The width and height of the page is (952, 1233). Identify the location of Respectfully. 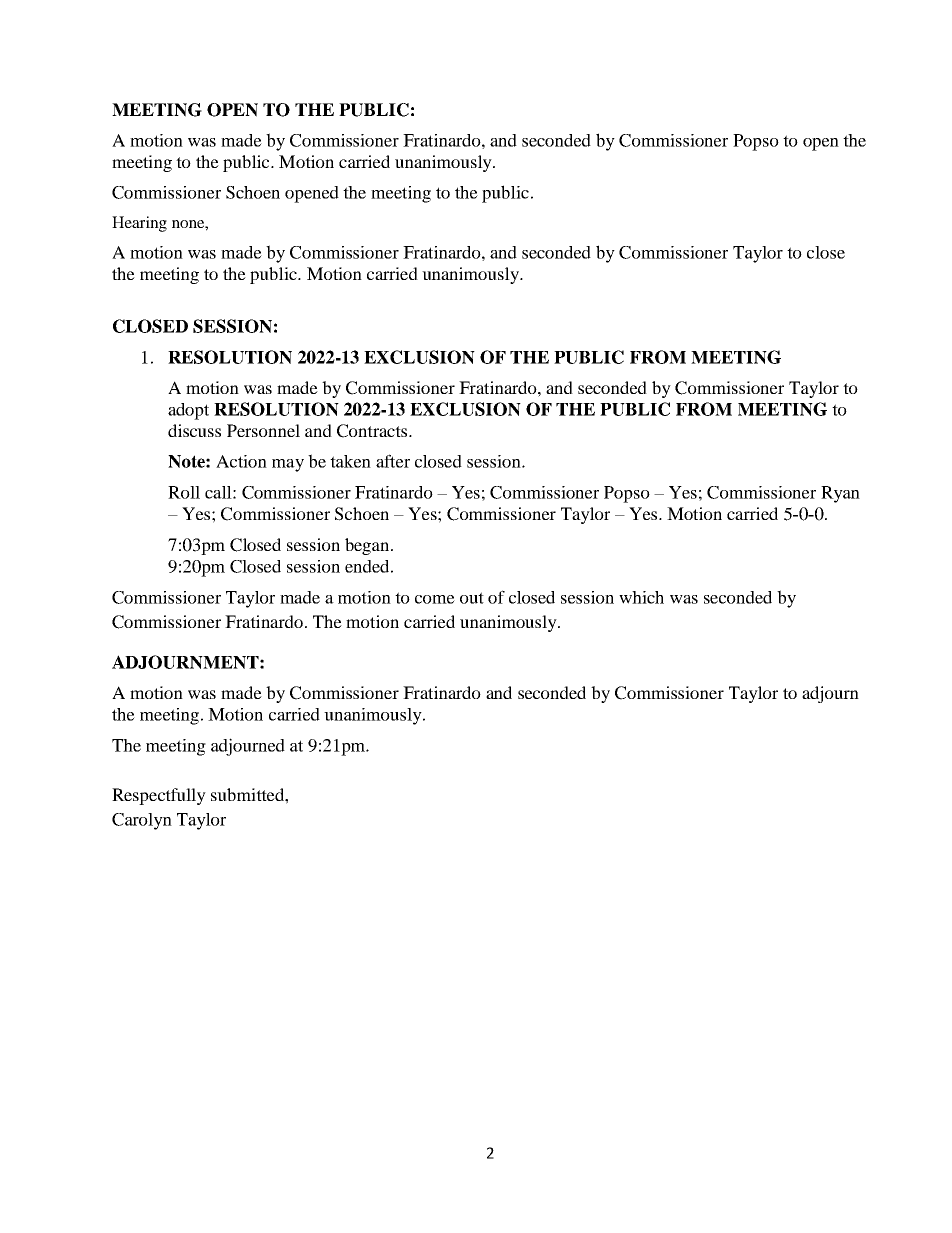
(159, 796).
